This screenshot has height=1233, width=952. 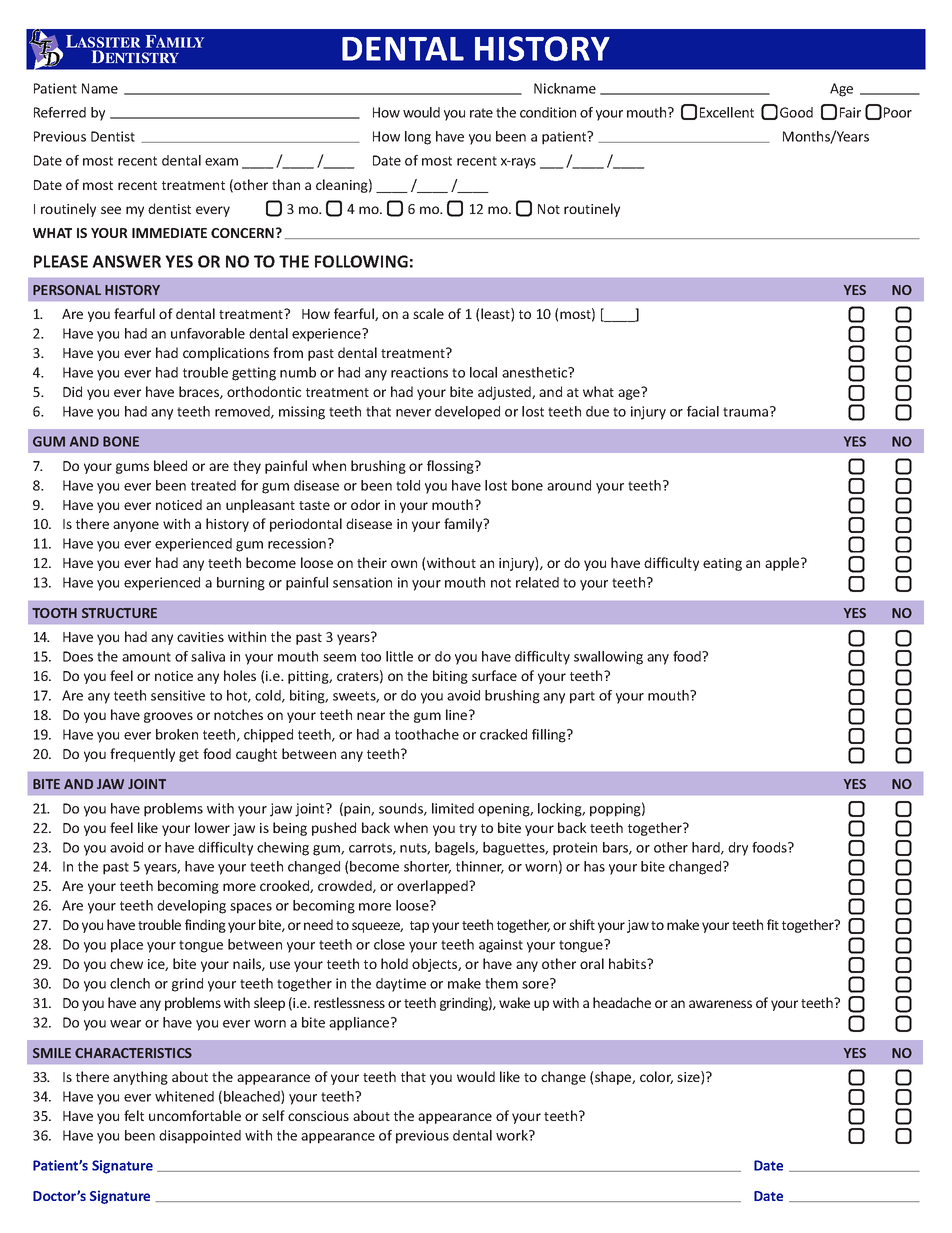 I want to click on developing, so click(x=191, y=907).
